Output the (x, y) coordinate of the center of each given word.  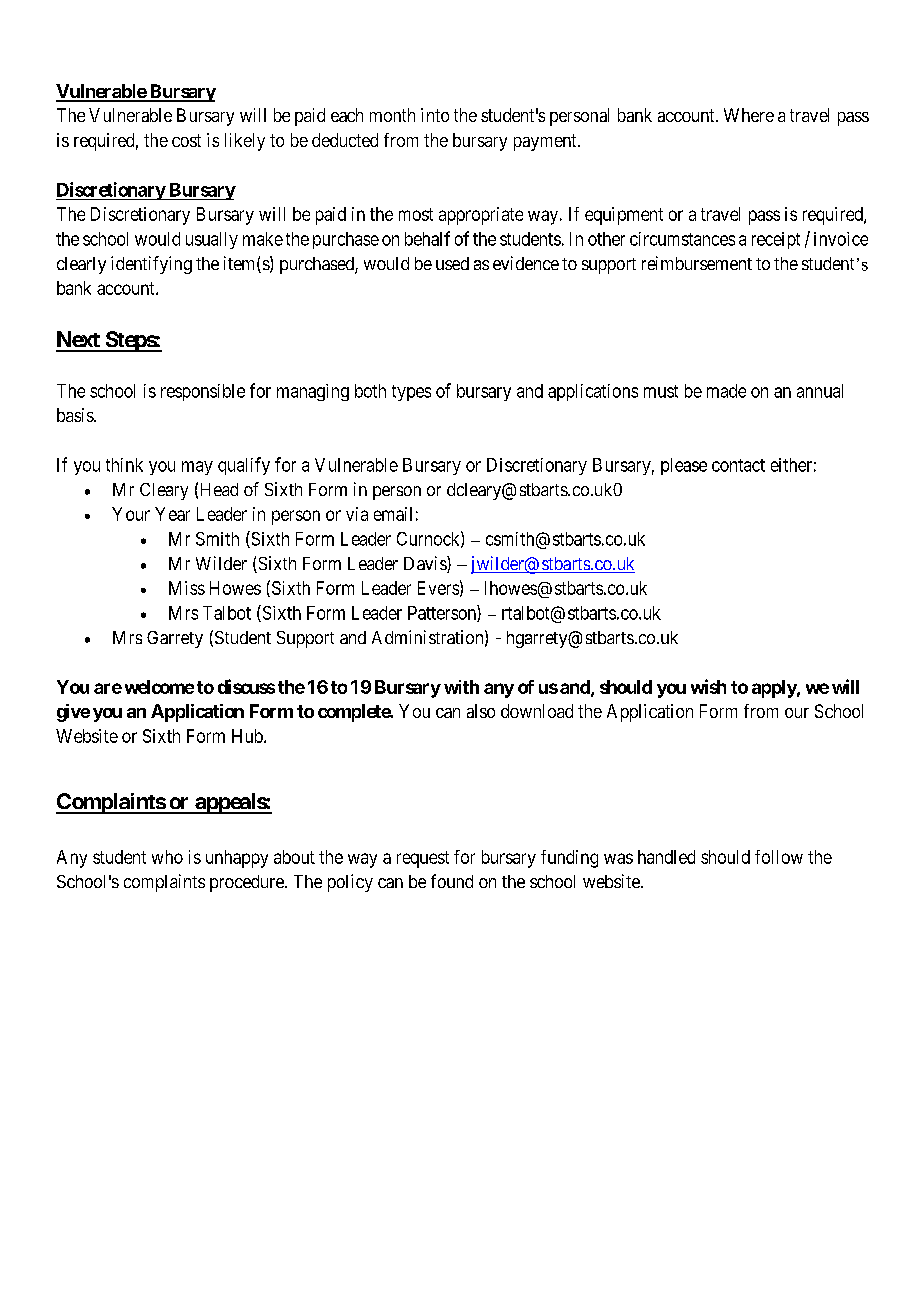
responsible (203, 392)
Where (749, 115)
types (411, 393)
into (435, 115)
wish (708, 686)
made (726, 391)
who (167, 857)
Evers (438, 588)
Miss (187, 588)
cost (186, 140)
